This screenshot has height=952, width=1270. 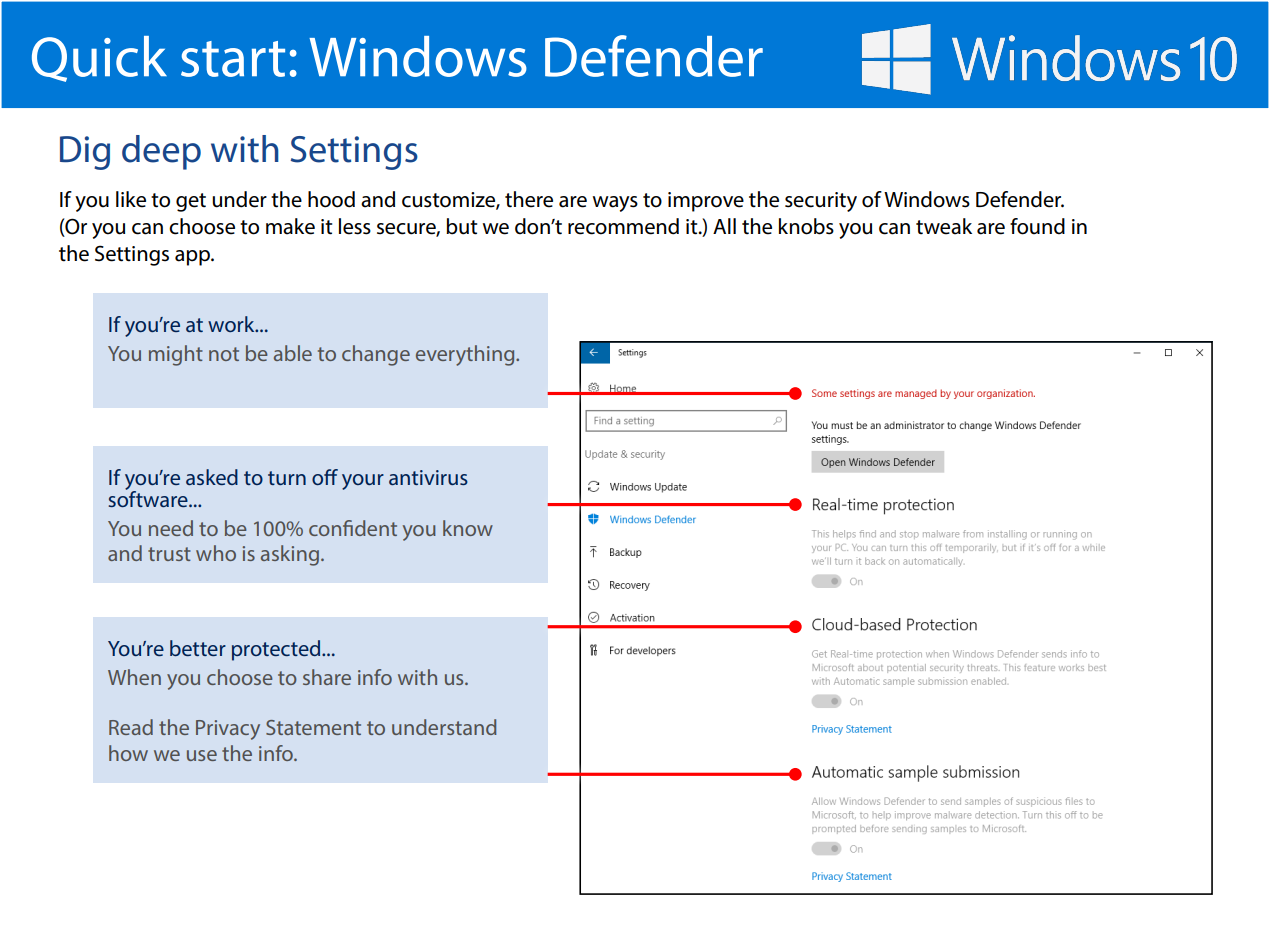 I want to click on Privacy, so click(x=228, y=730).
